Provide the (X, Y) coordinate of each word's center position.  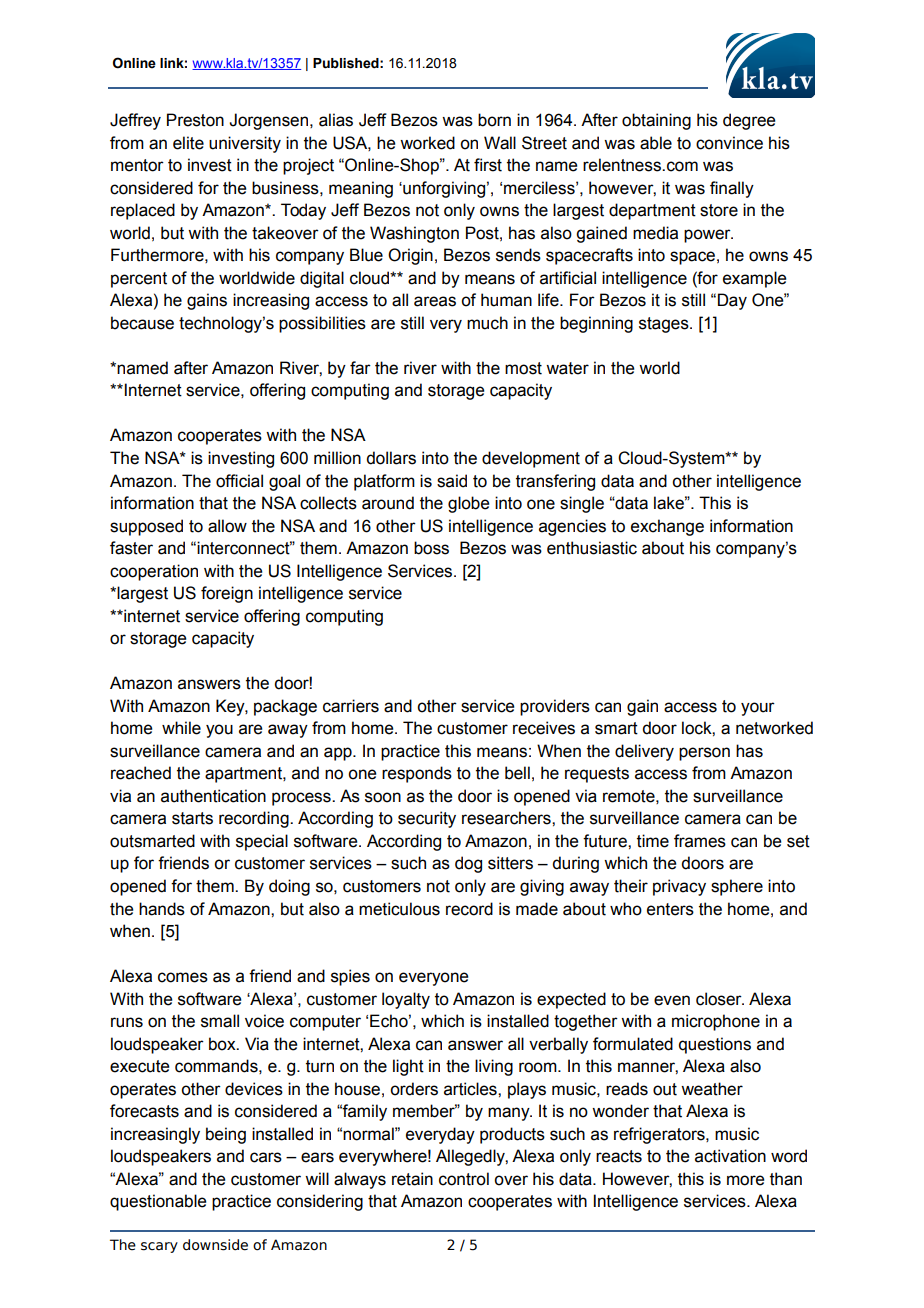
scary (159, 1247)
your (758, 709)
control (464, 1179)
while (181, 728)
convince (729, 143)
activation (730, 1156)
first (488, 165)
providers (555, 707)
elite (188, 143)
